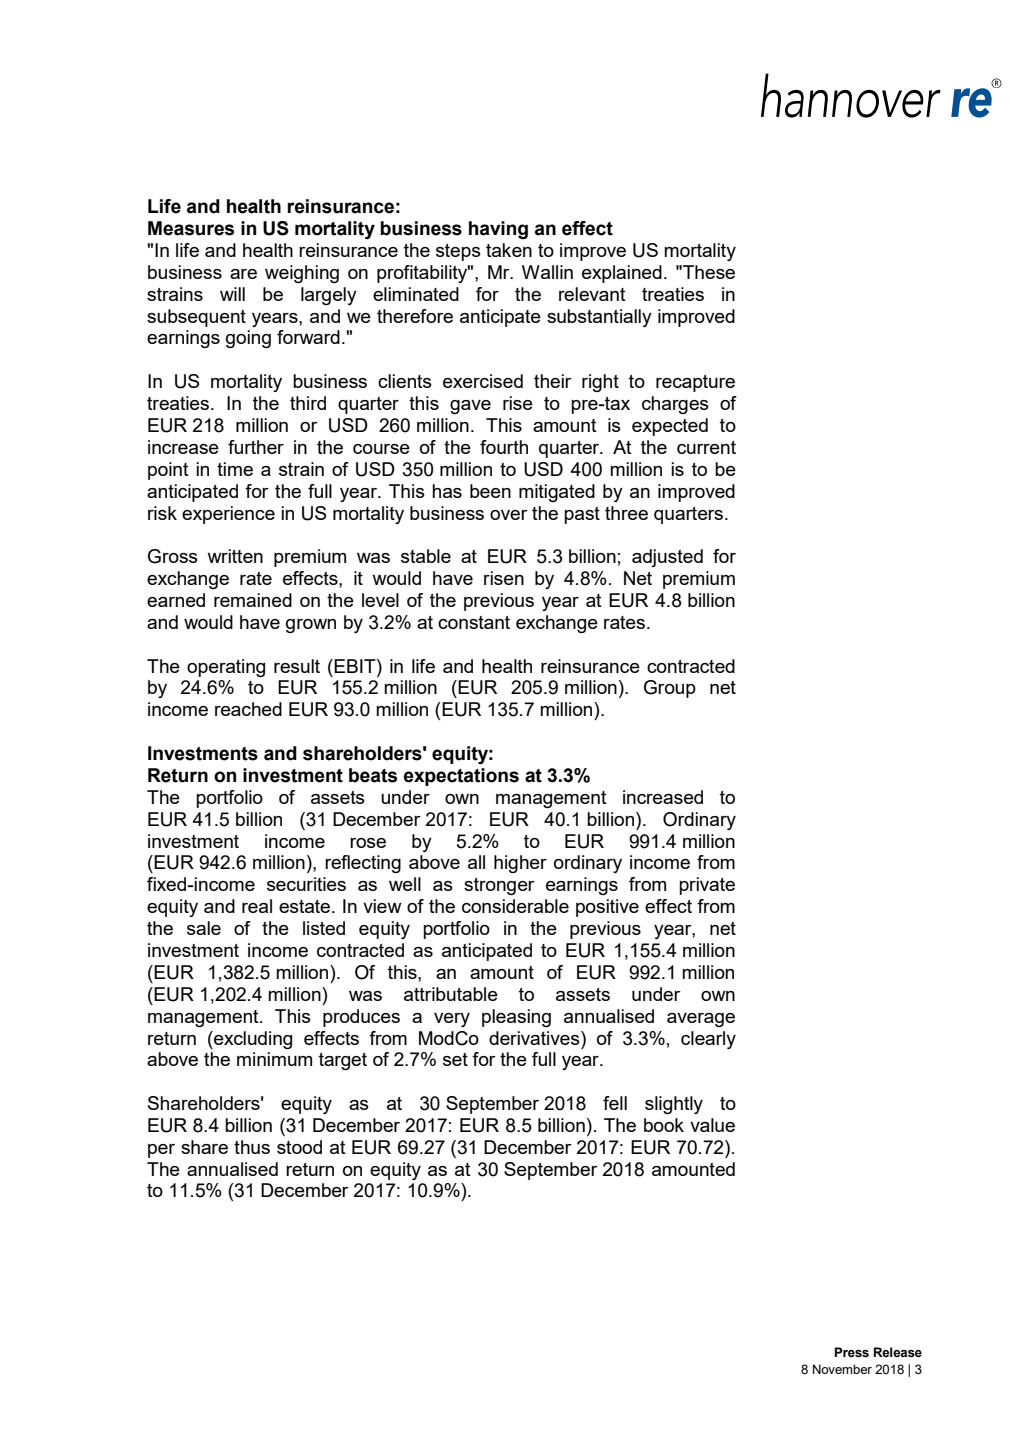 The height and width of the screenshot is (1456, 1030). What do you see at coordinates (253, 600) in the screenshot?
I see `remained` at bounding box center [253, 600].
